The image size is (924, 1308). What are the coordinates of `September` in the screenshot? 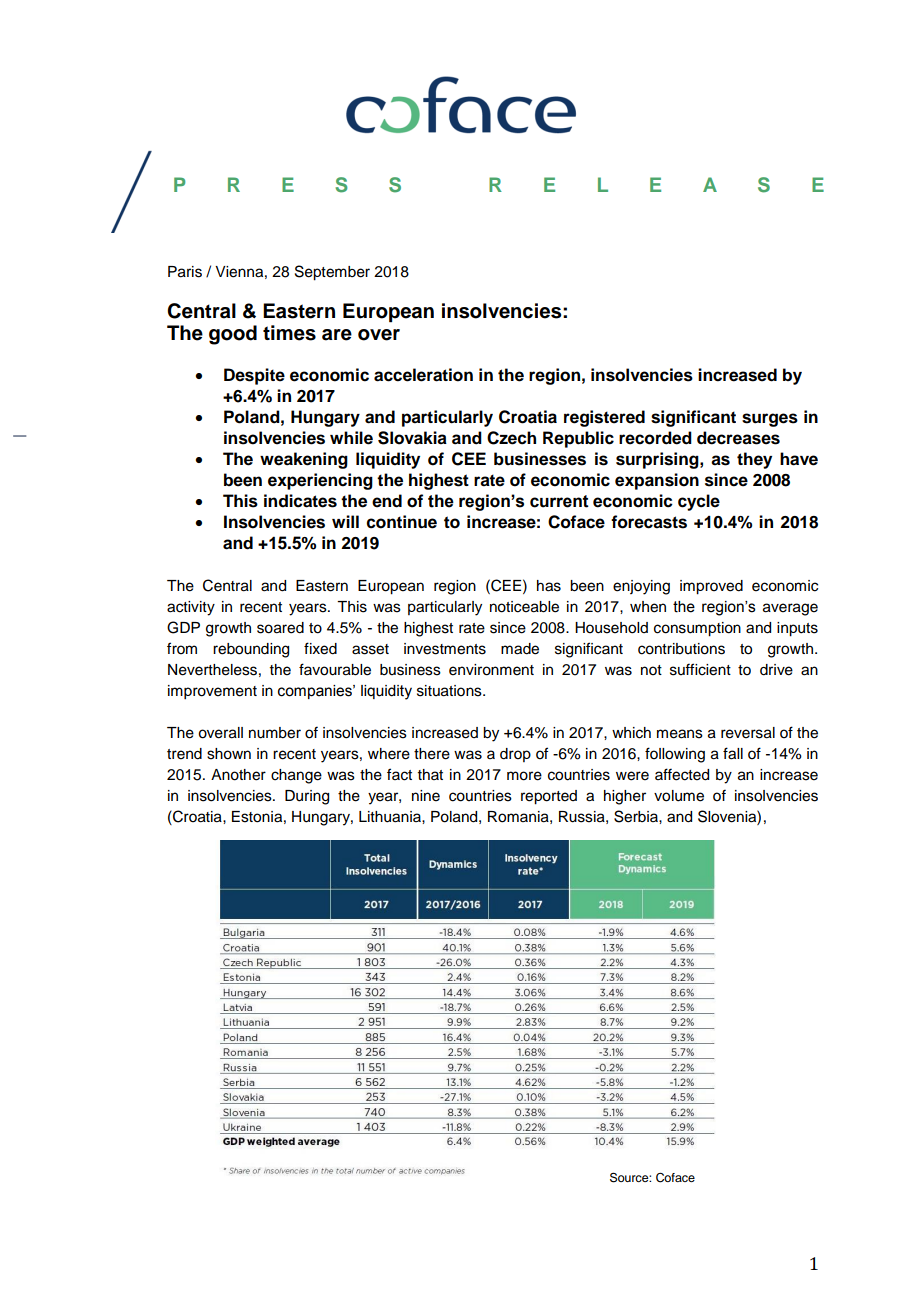 It's located at (332, 273).
